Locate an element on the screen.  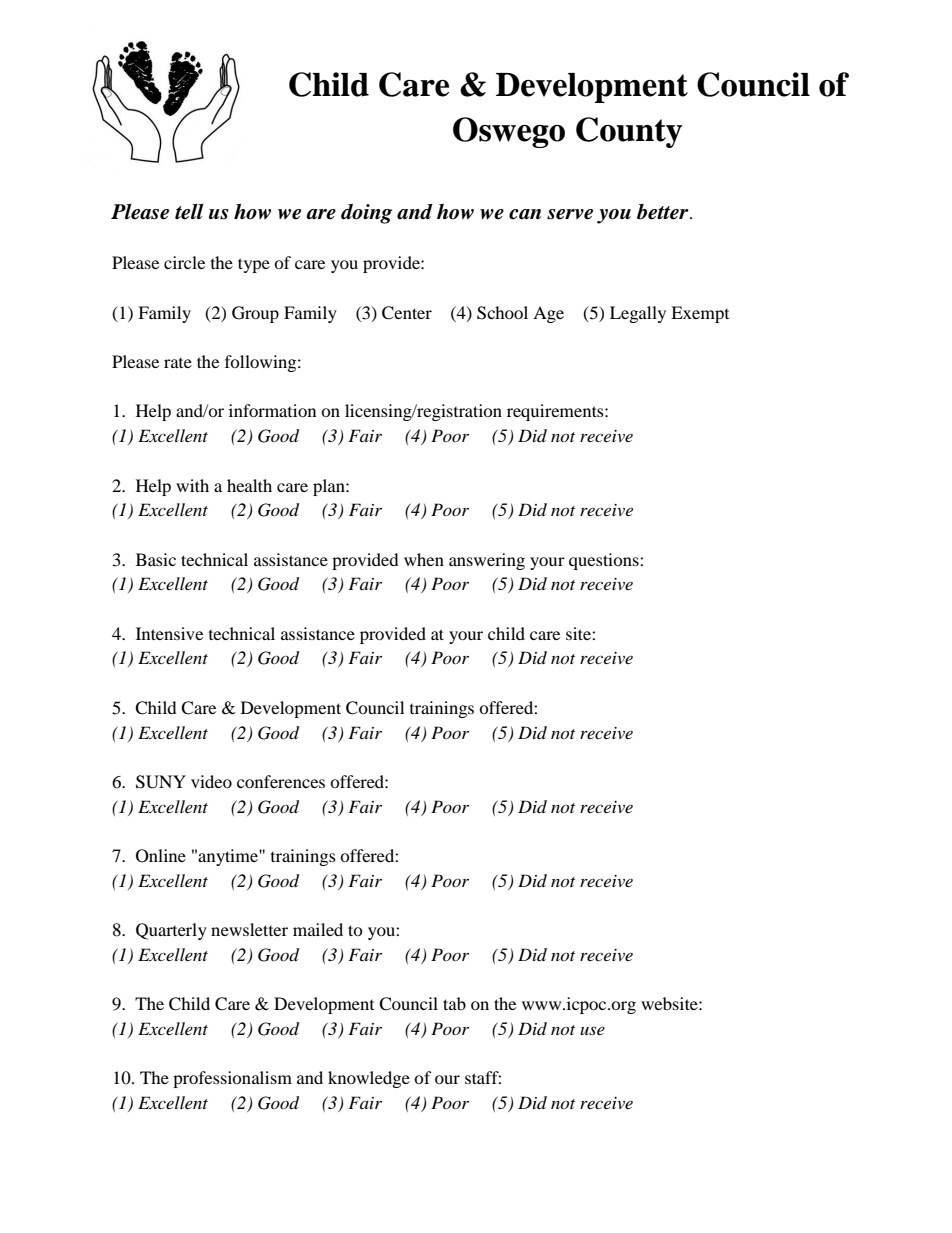
professionalism is located at coordinates (232, 1079).
